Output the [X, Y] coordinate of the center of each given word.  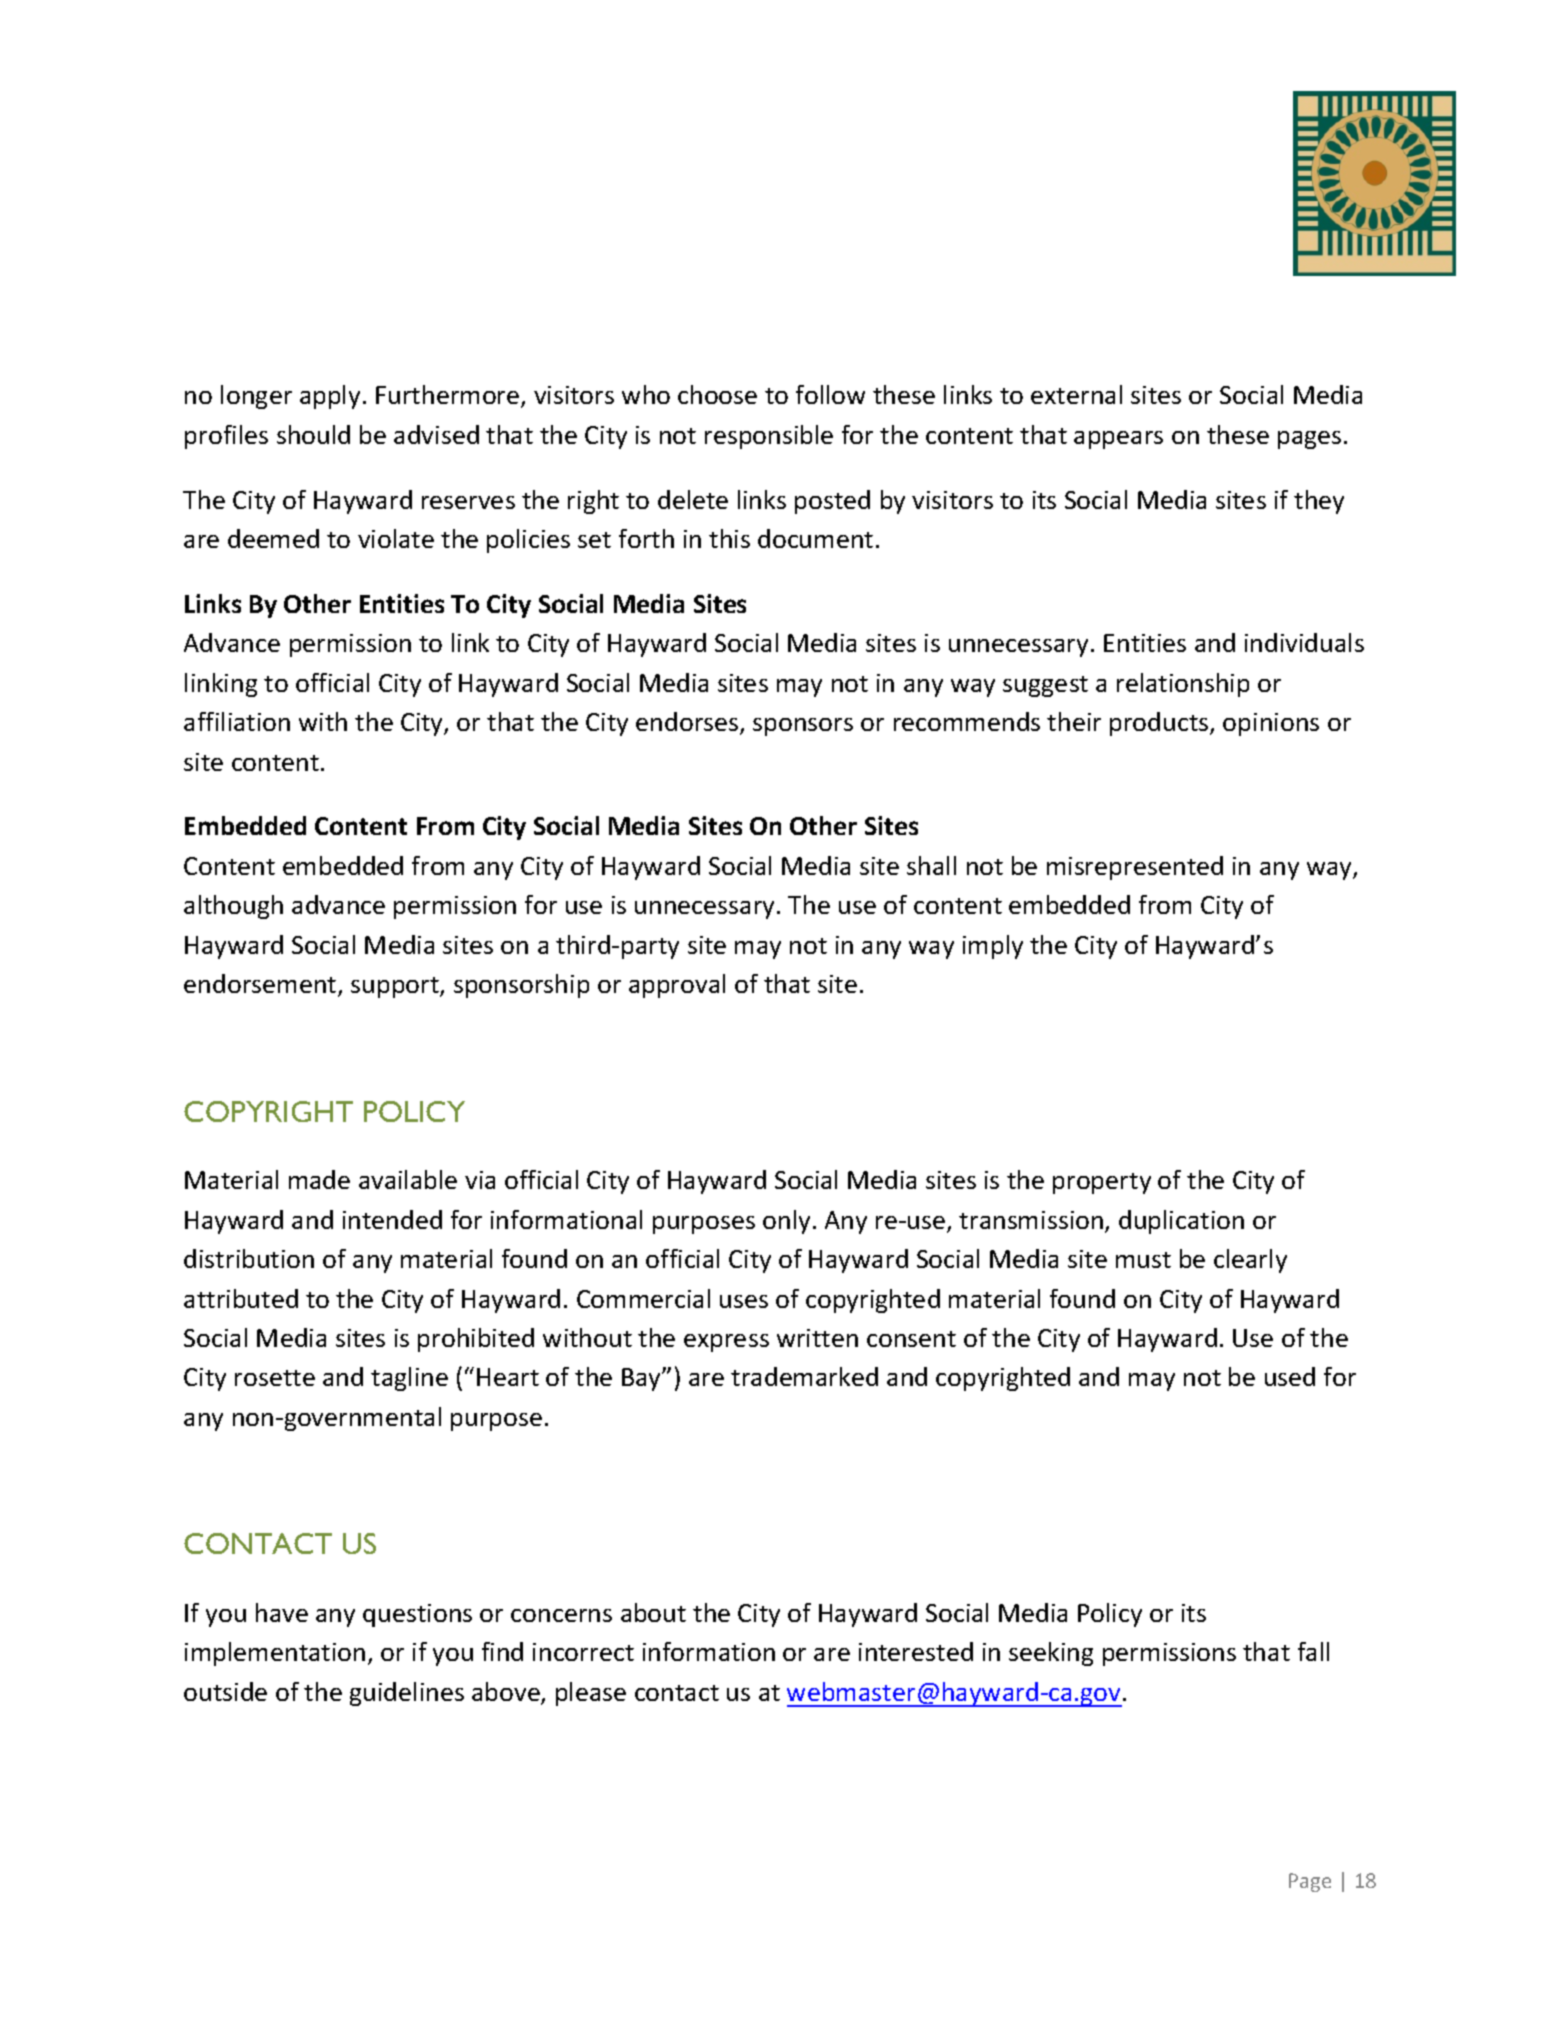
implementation [275, 1654]
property [1102, 1183]
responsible [769, 437]
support [396, 987]
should [313, 434]
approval [677, 986]
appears [1118, 440]
